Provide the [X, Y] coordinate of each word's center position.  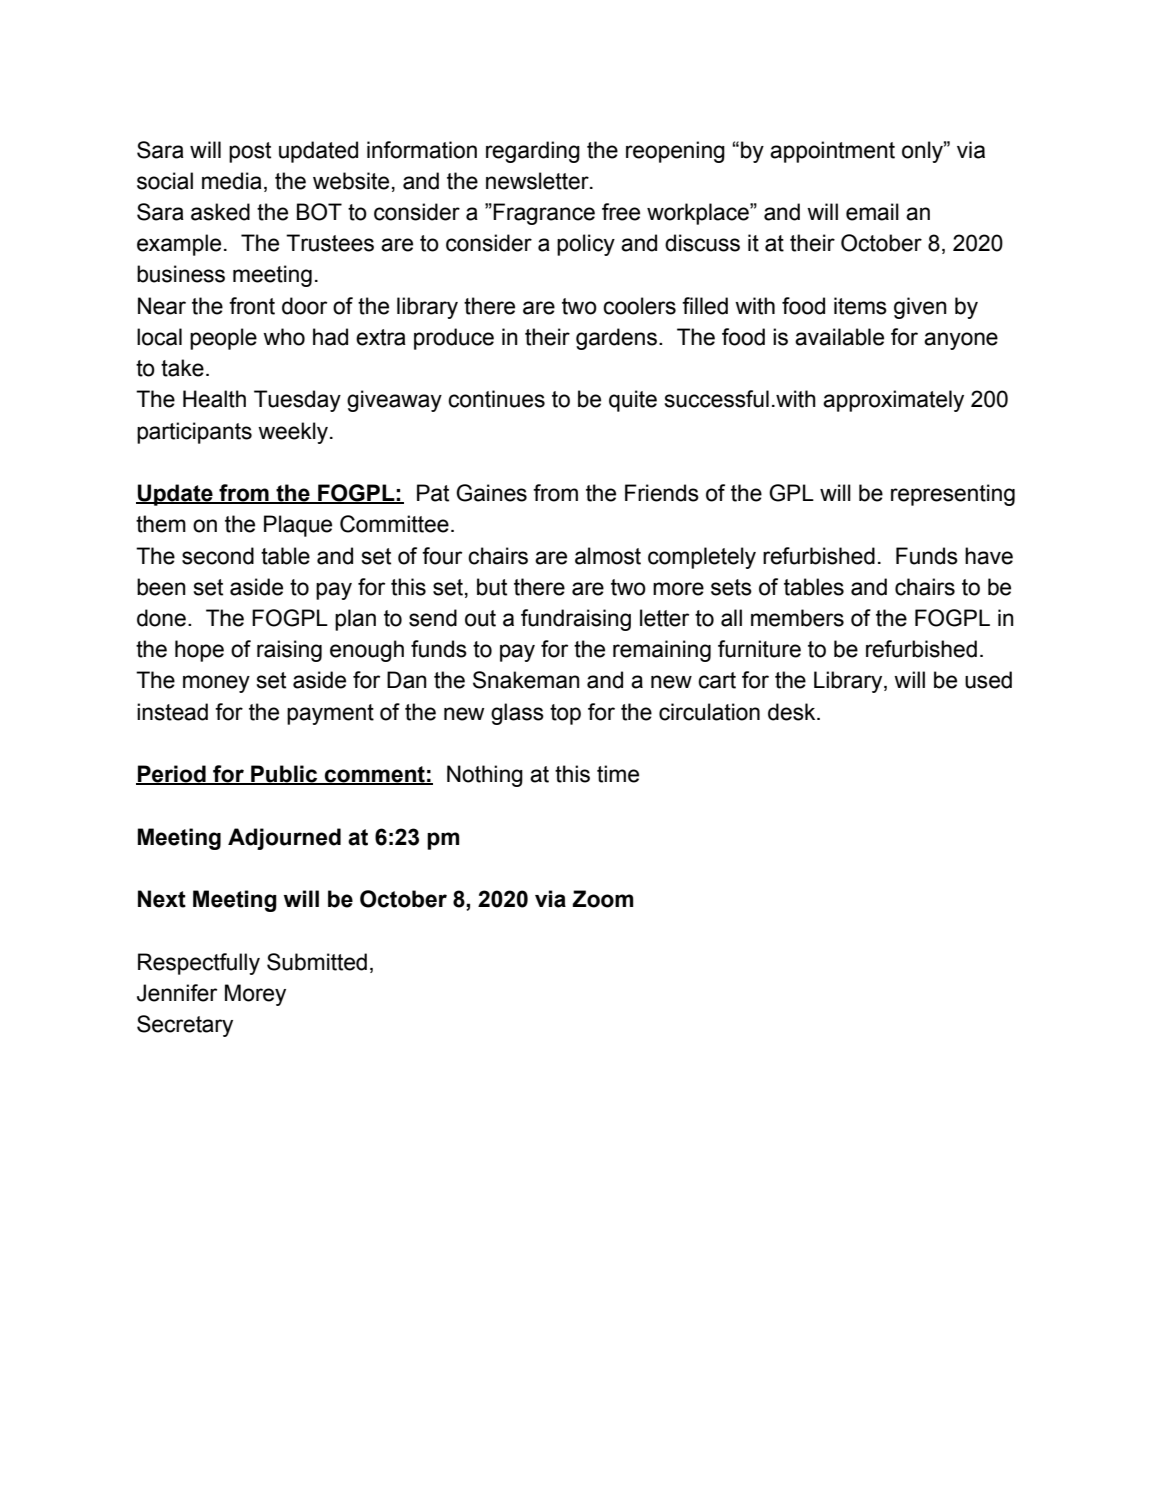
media [232, 181]
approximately [893, 401]
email [872, 212]
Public [284, 775]
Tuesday [297, 401]
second [218, 556]
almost [608, 556]
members [797, 618]
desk [793, 712]
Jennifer [177, 993]
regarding [533, 152]
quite [633, 401]
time [618, 774]
